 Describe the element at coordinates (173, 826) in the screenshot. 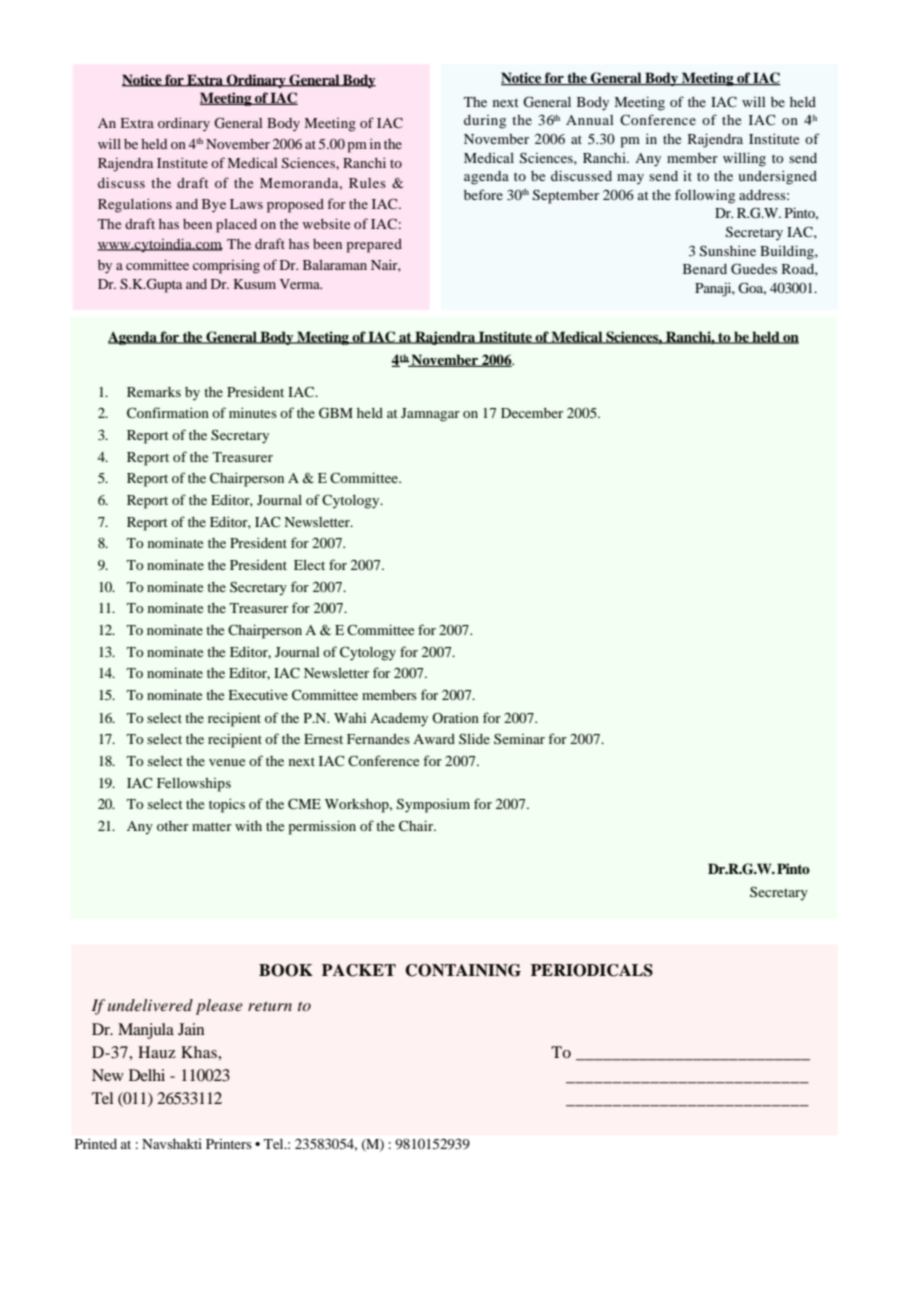

I see `other` at that location.
